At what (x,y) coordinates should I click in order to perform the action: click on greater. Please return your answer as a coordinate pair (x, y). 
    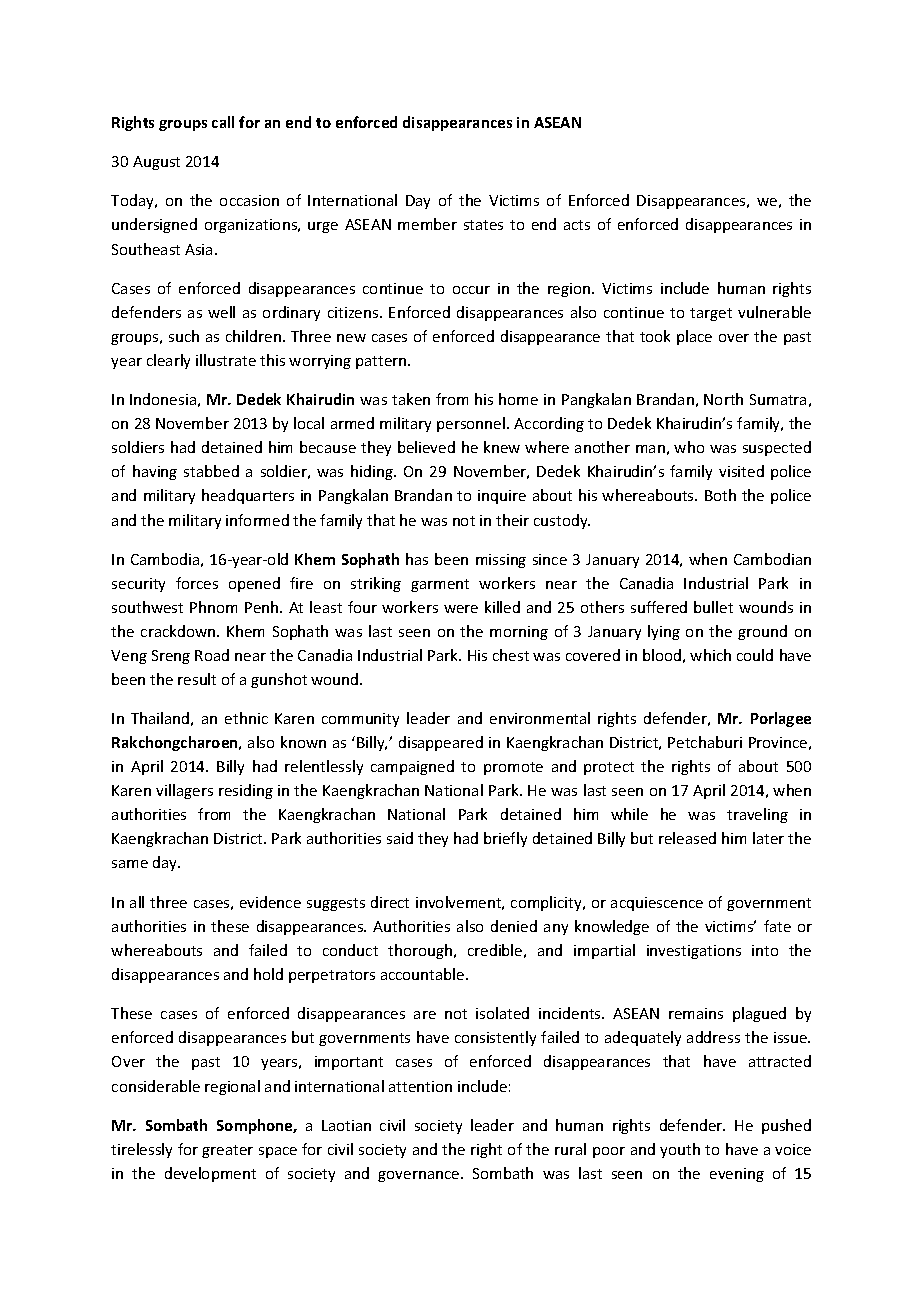
    Looking at the image, I should click on (227, 1151).
